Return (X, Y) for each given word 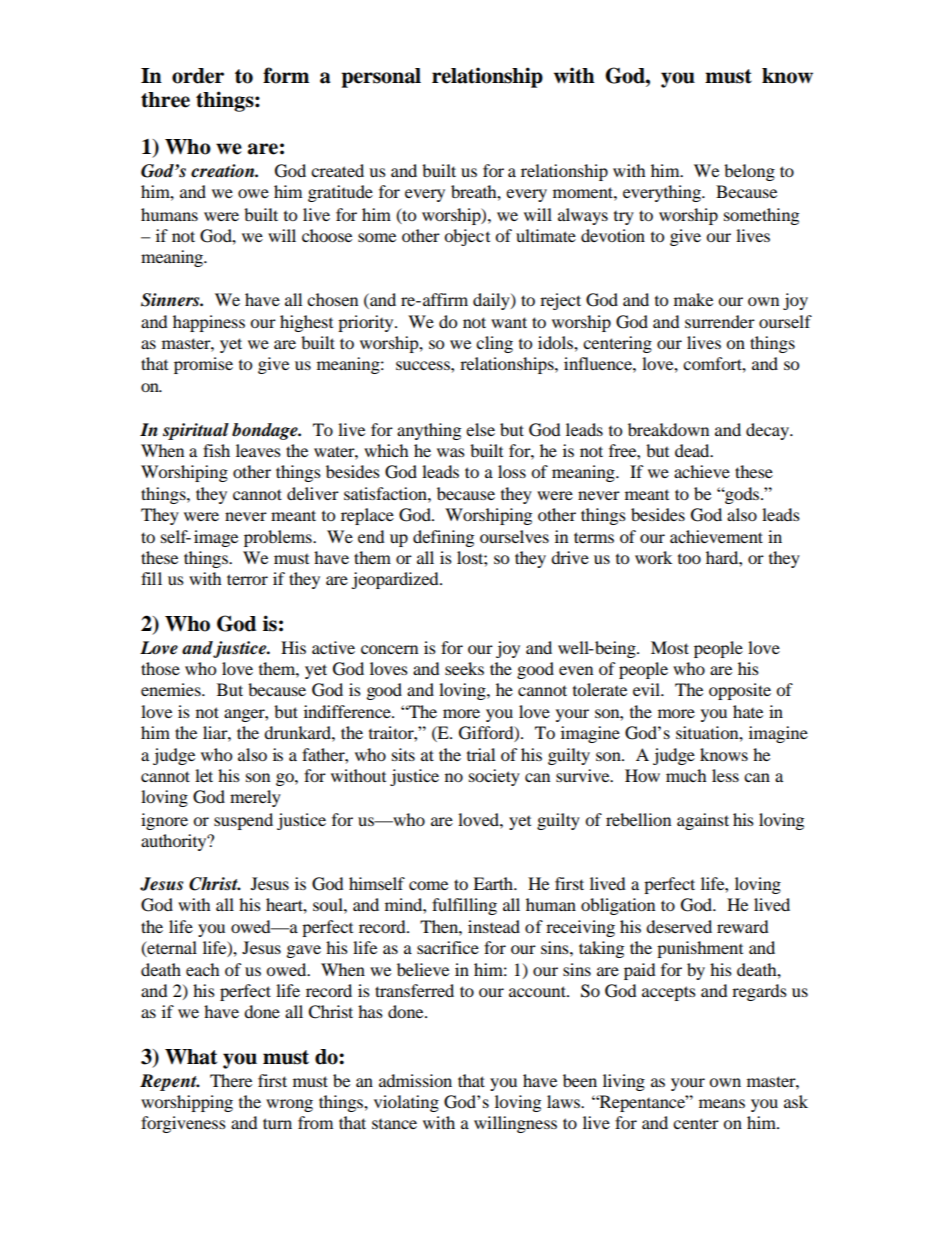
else (480, 429)
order (198, 76)
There (231, 1080)
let (204, 775)
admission (415, 1080)
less (725, 775)
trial (481, 754)
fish (216, 450)
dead (693, 450)
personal (381, 78)
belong (749, 172)
